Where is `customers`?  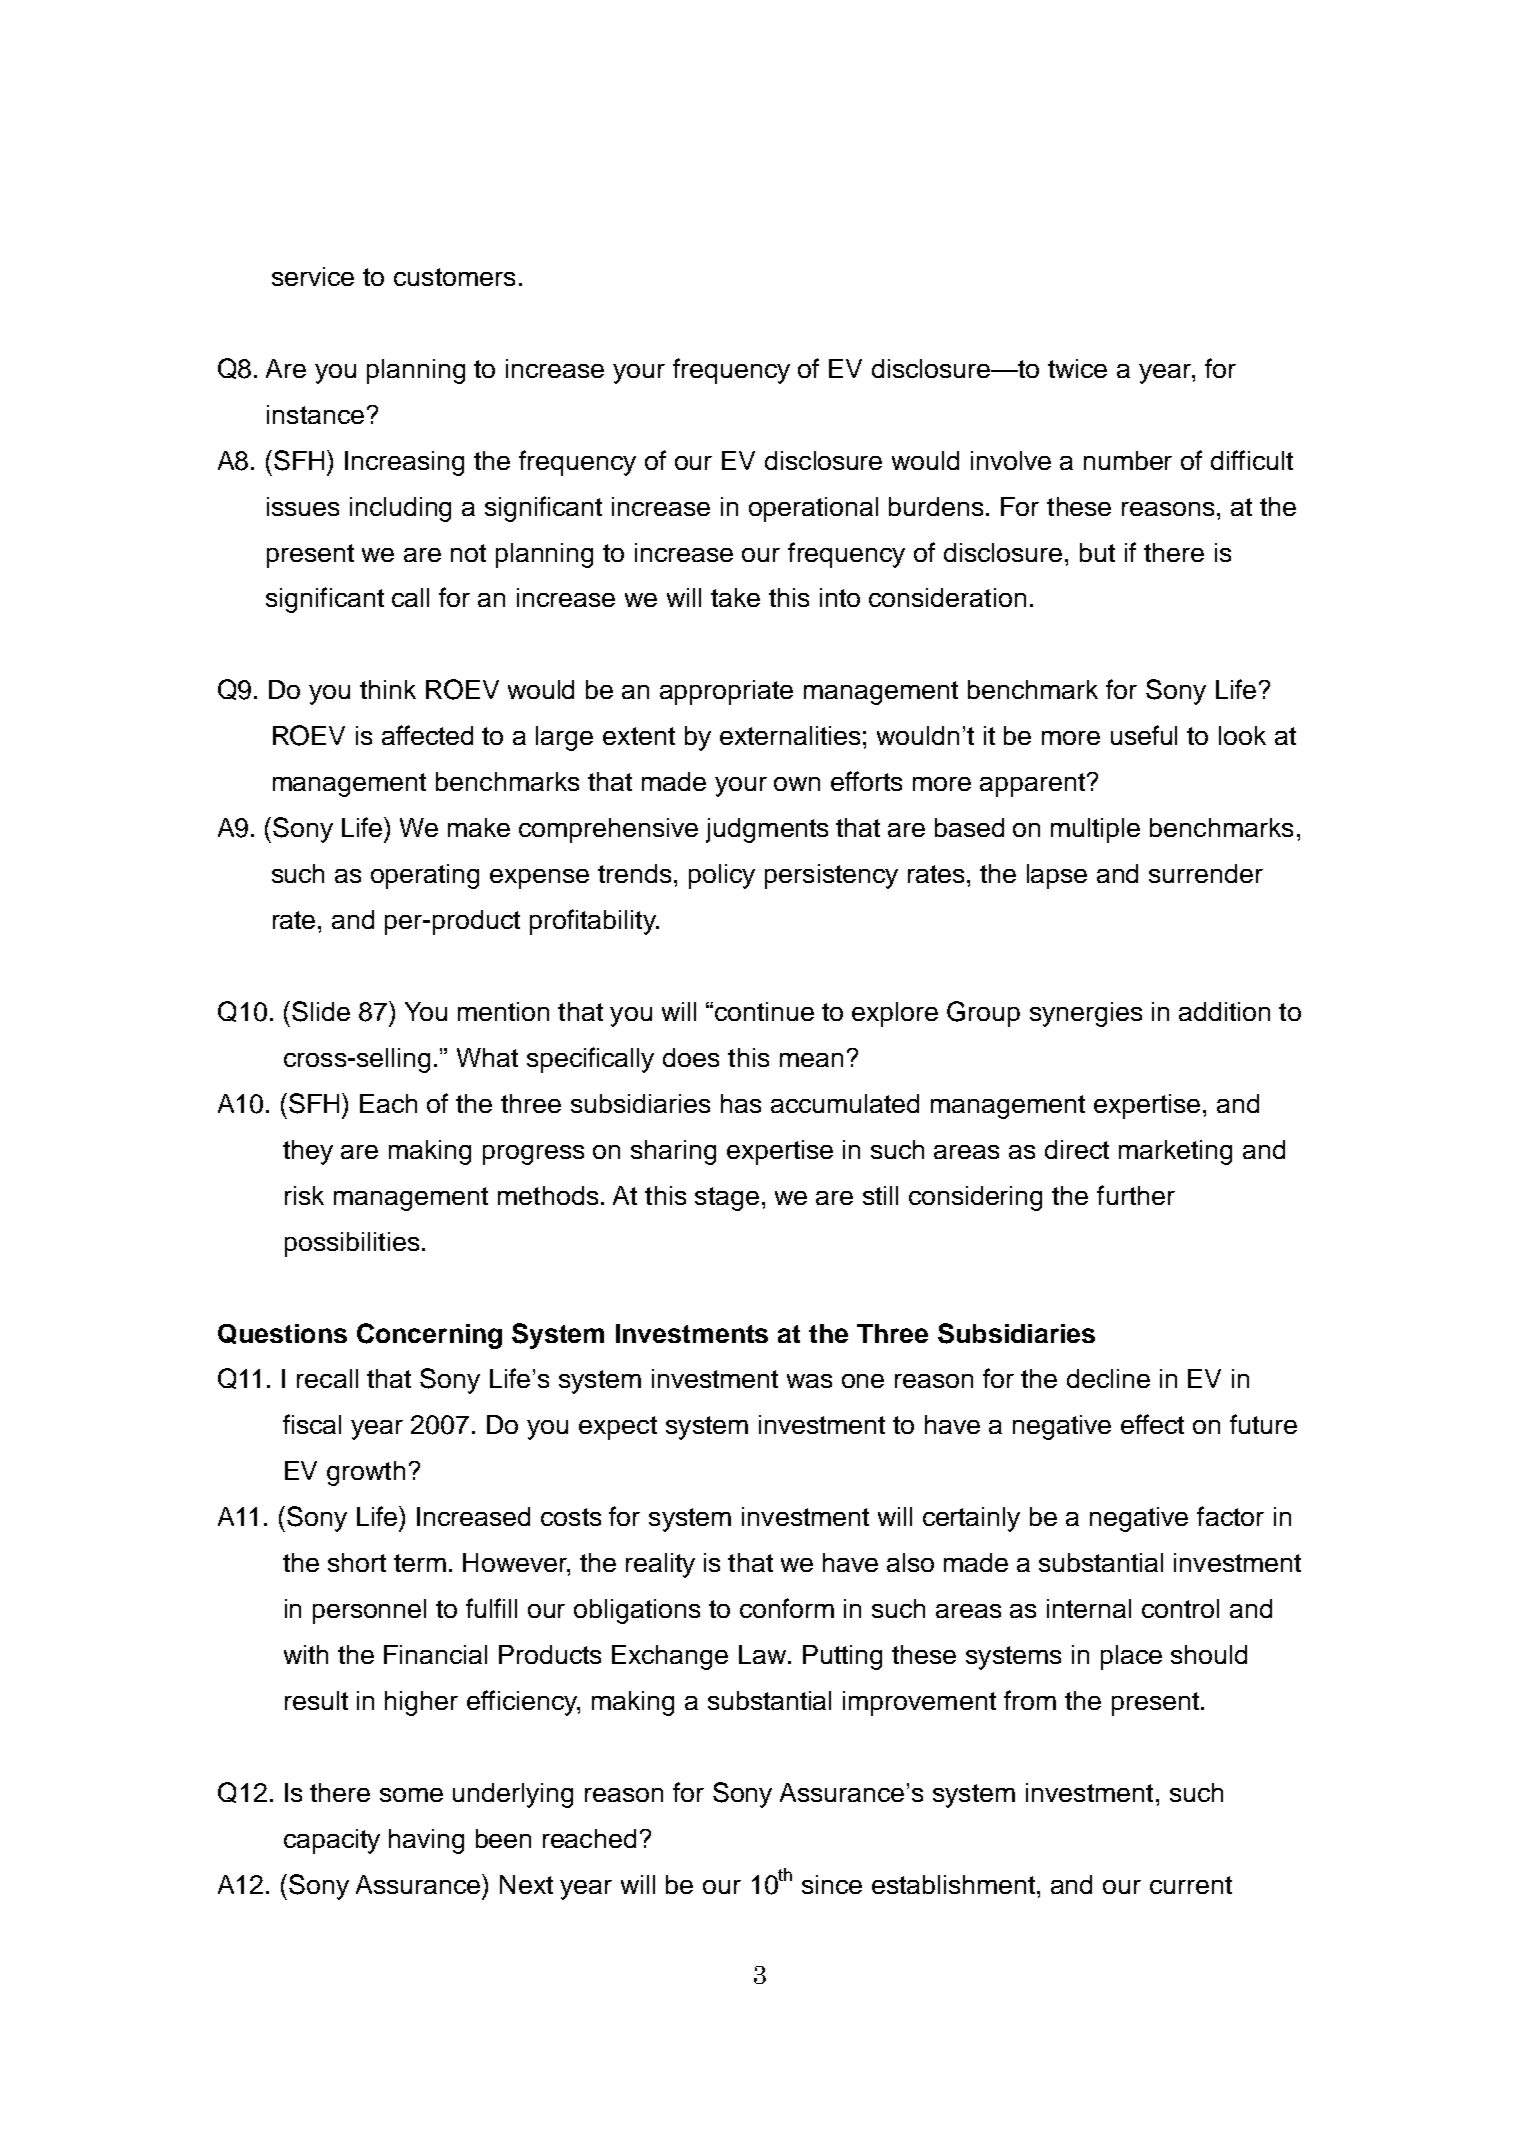 customers is located at coordinates (454, 277).
